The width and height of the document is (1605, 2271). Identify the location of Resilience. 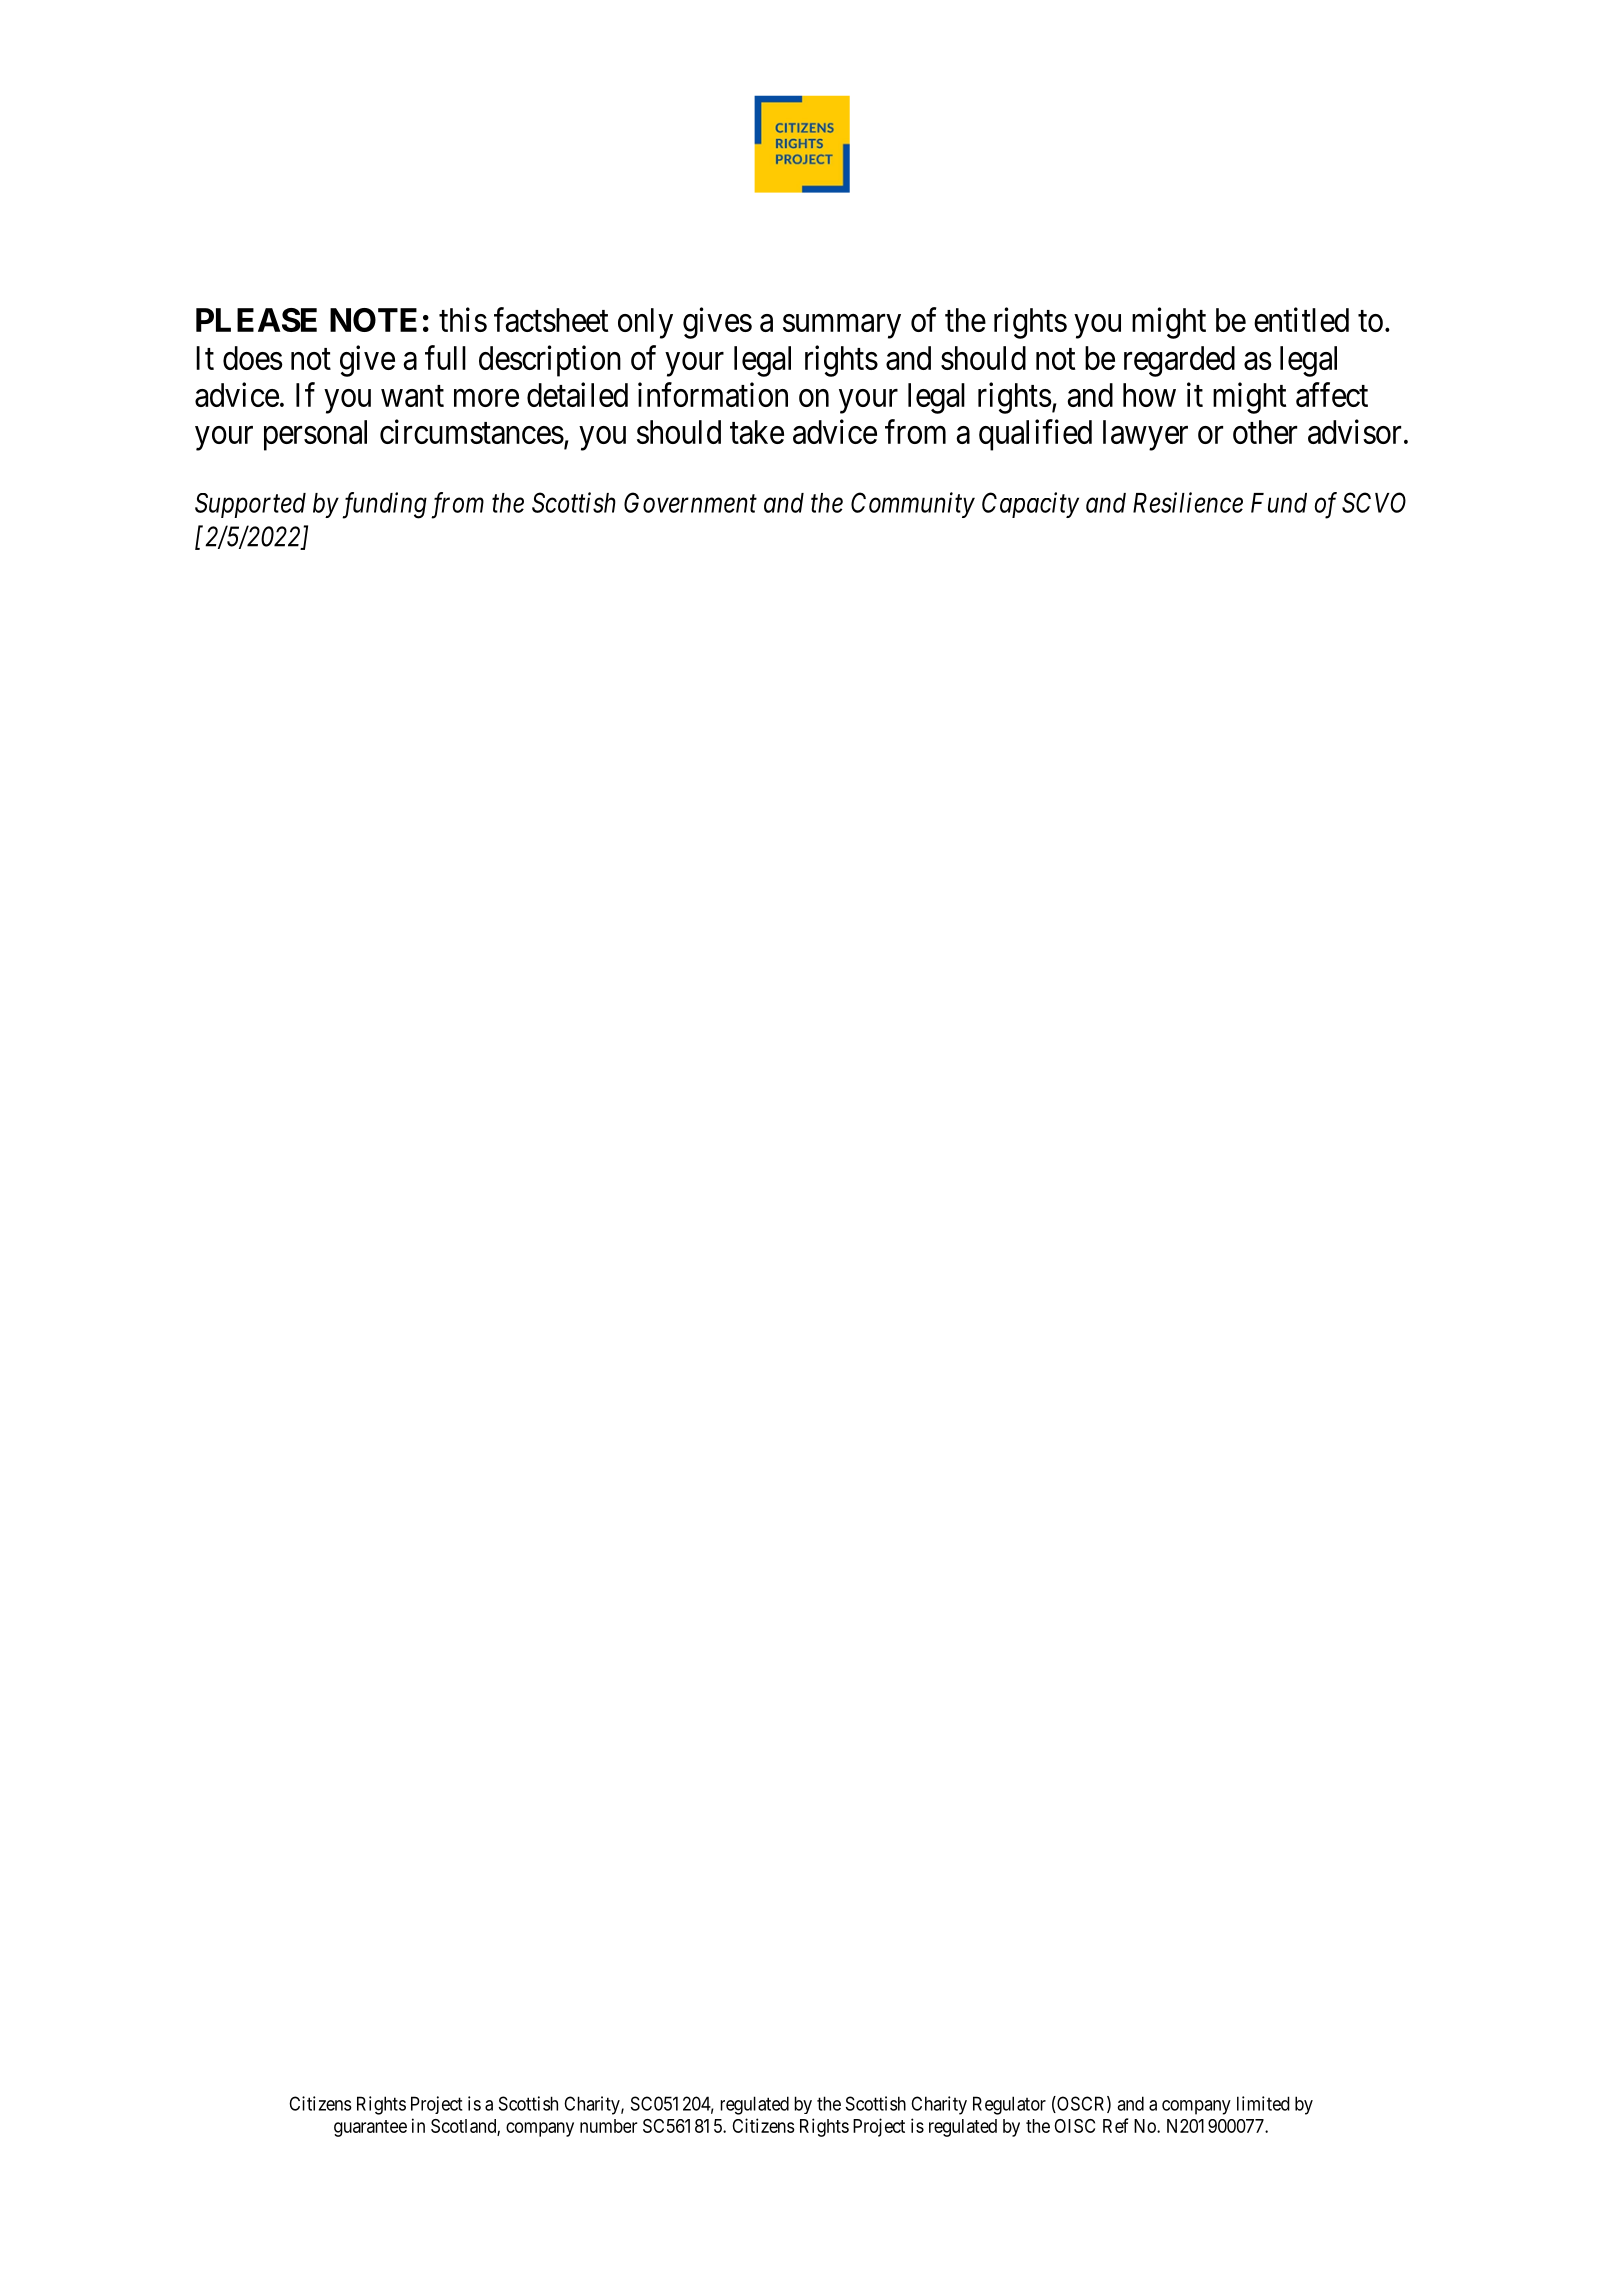
(1188, 502).
